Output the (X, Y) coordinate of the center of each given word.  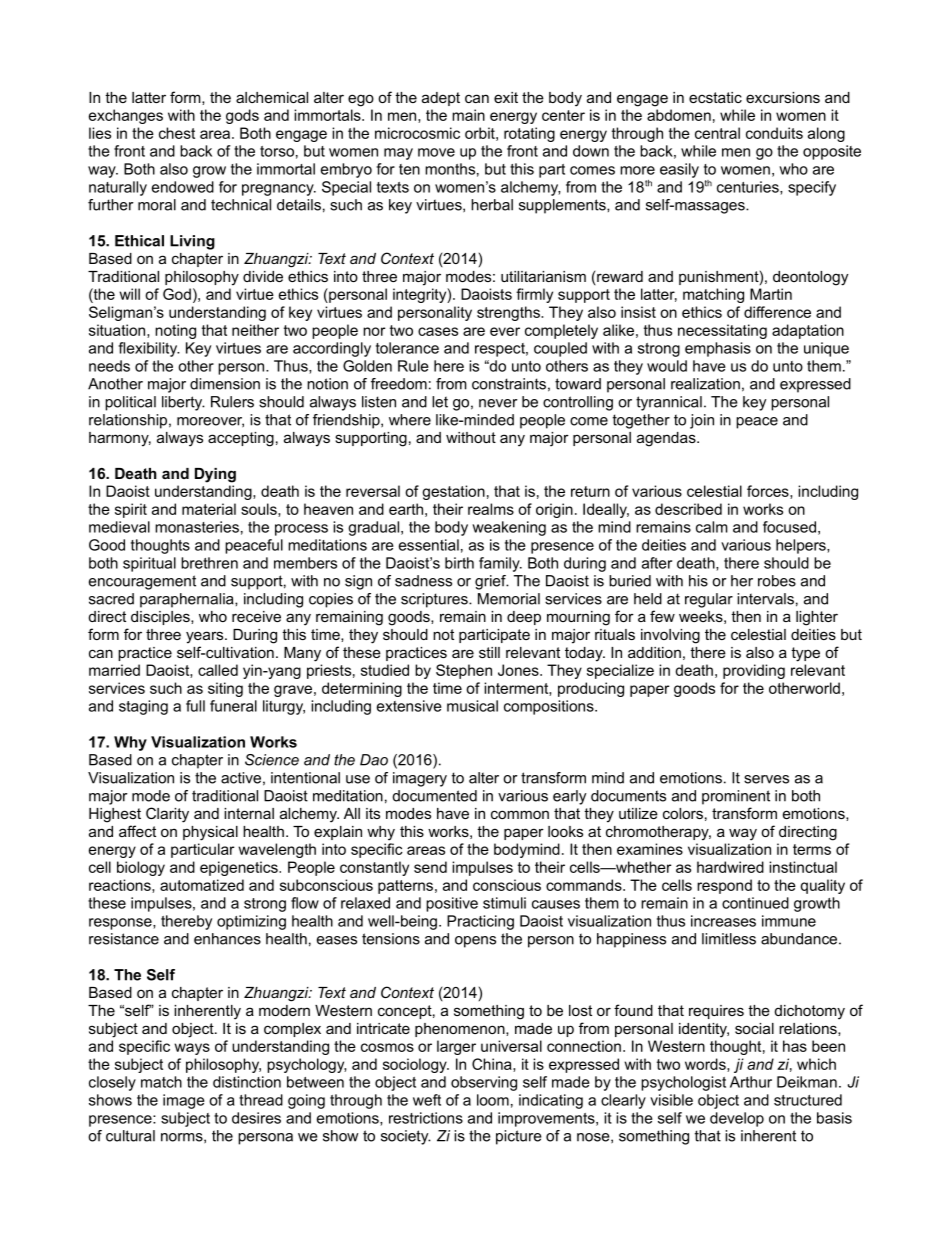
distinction (247, 1082)
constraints (509, 384)
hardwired (730, 867)
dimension (225, 384)
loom (493, 1100)
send (430, 867)
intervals (765, 599)
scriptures (435, 600)
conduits (774, 133)
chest (177, 133)
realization (705, 384)
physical (210, 833)
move (436, 152)
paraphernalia (188, 600)
